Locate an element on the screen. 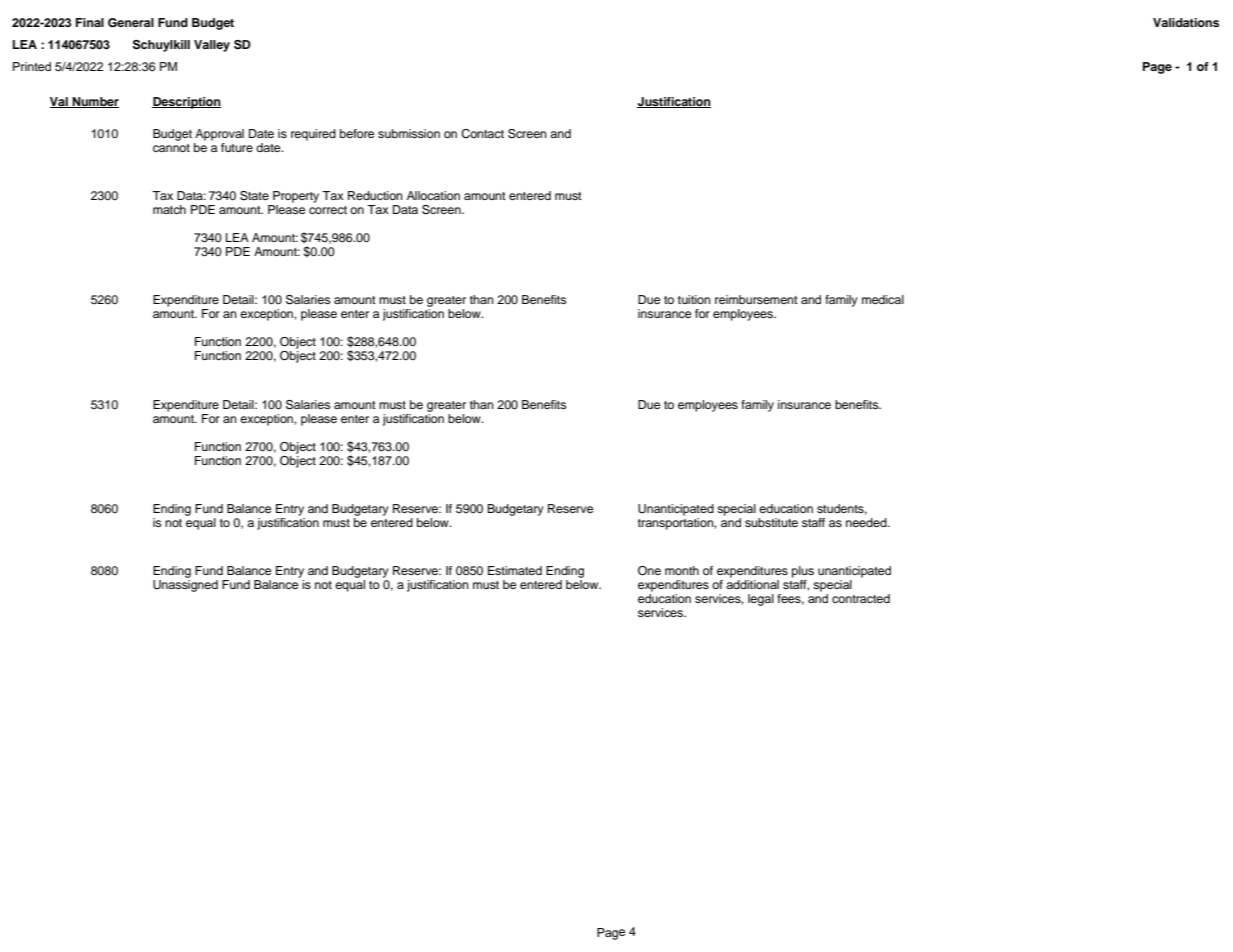  Estimated is located at coordinates (515, 570).
